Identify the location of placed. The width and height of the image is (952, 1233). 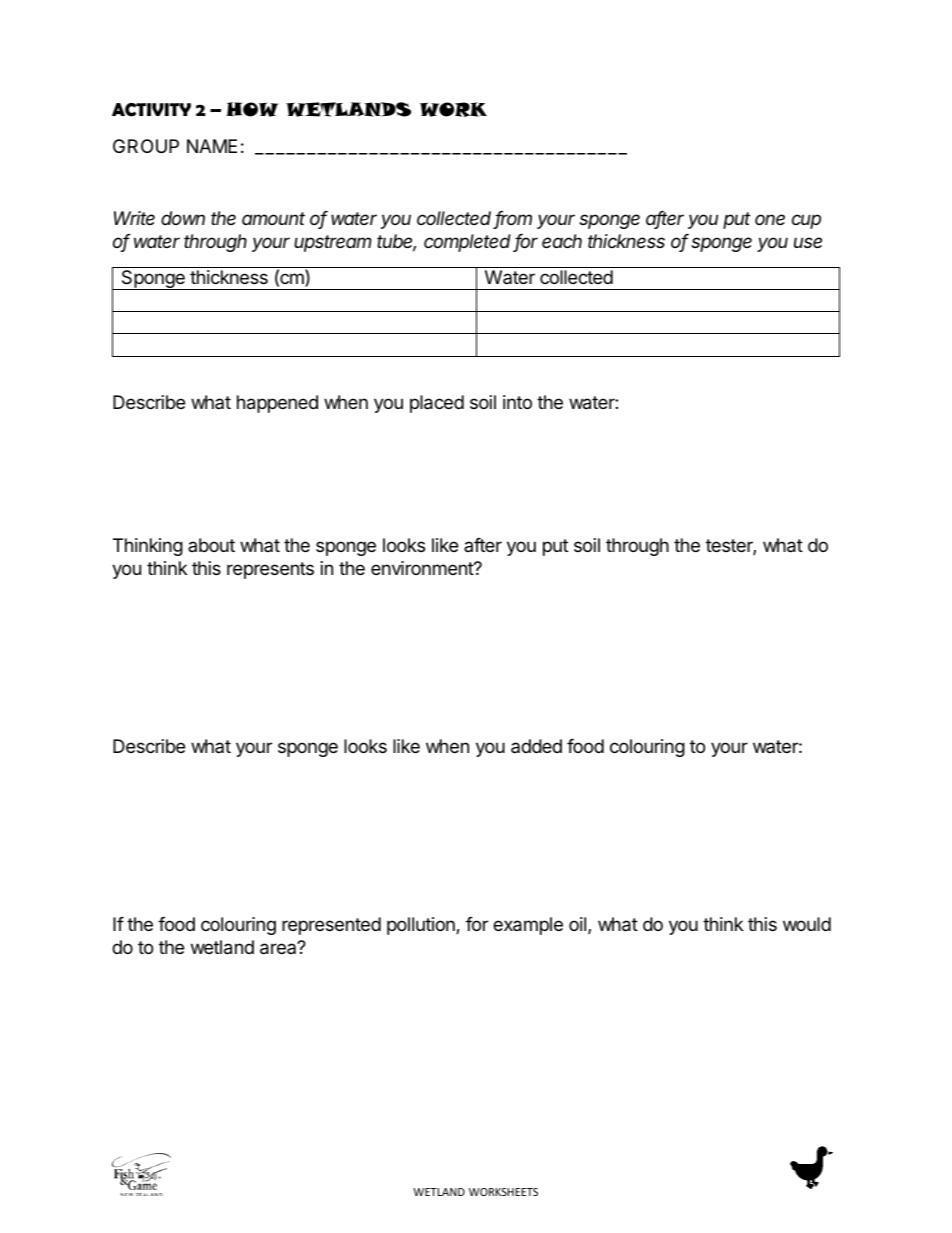
(437, 404).
